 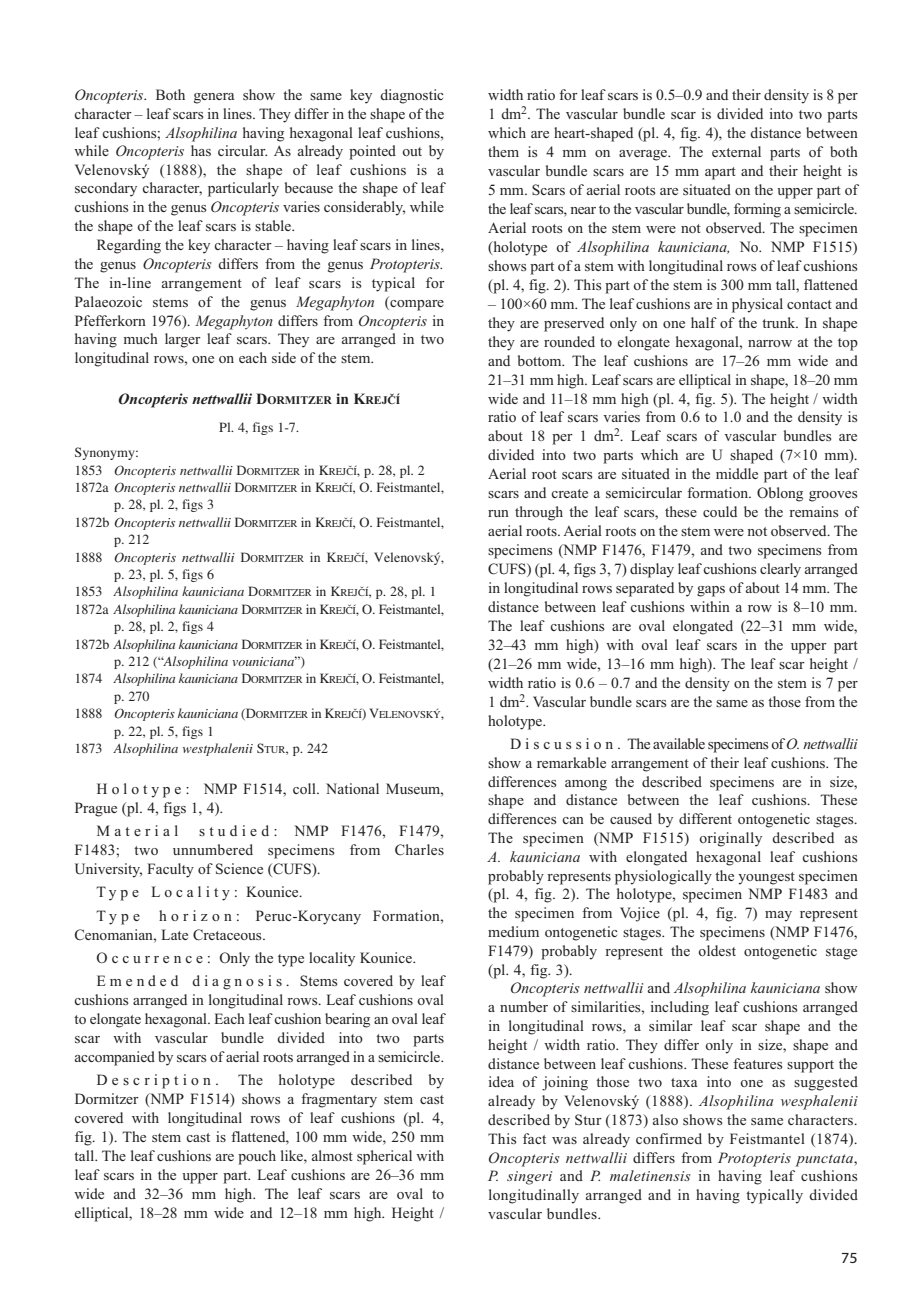 I want to click on pouch, so click(x=257, y=1157).
